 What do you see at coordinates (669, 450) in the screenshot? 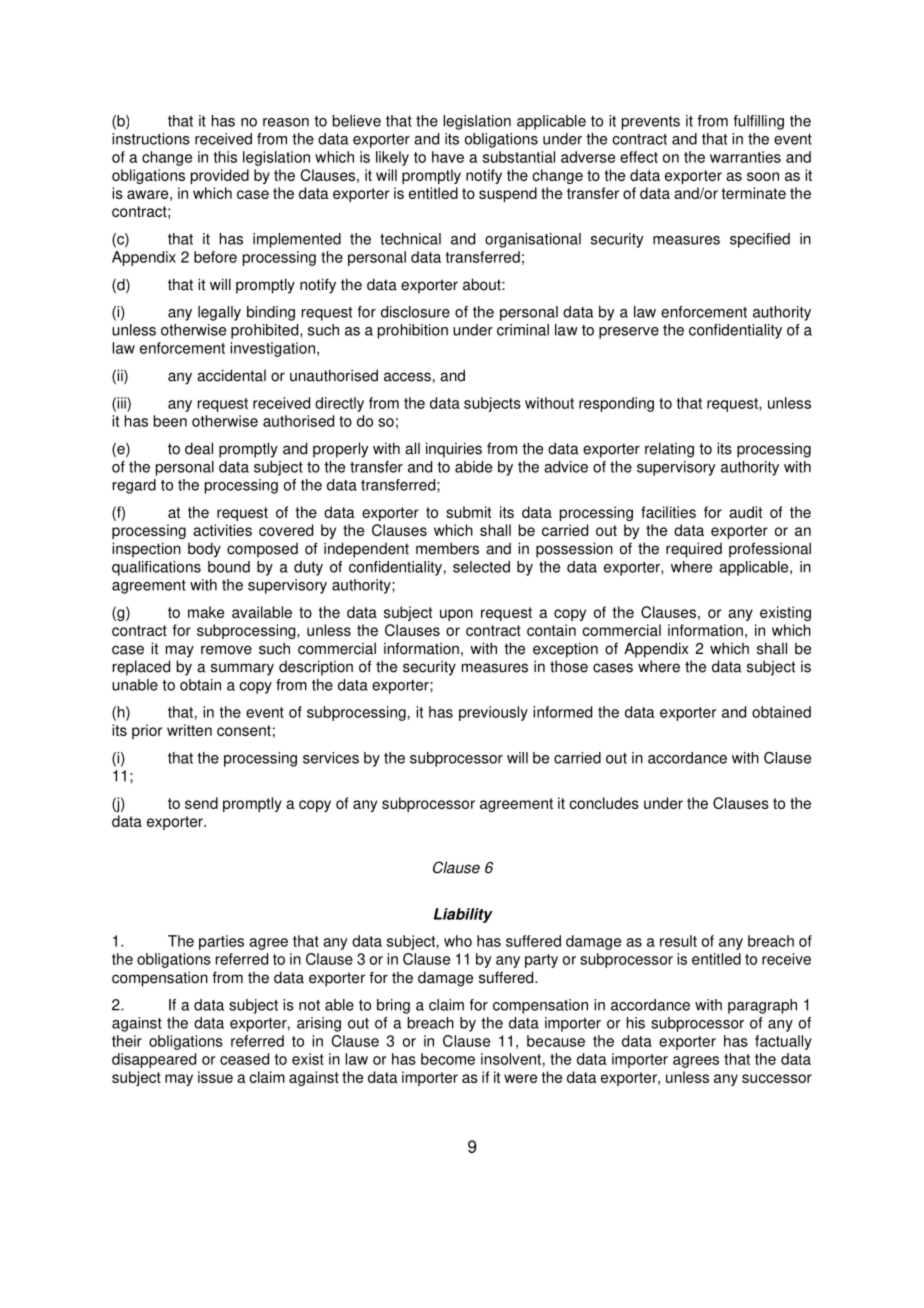
I see `relating` at bounding box center [669, 450].
